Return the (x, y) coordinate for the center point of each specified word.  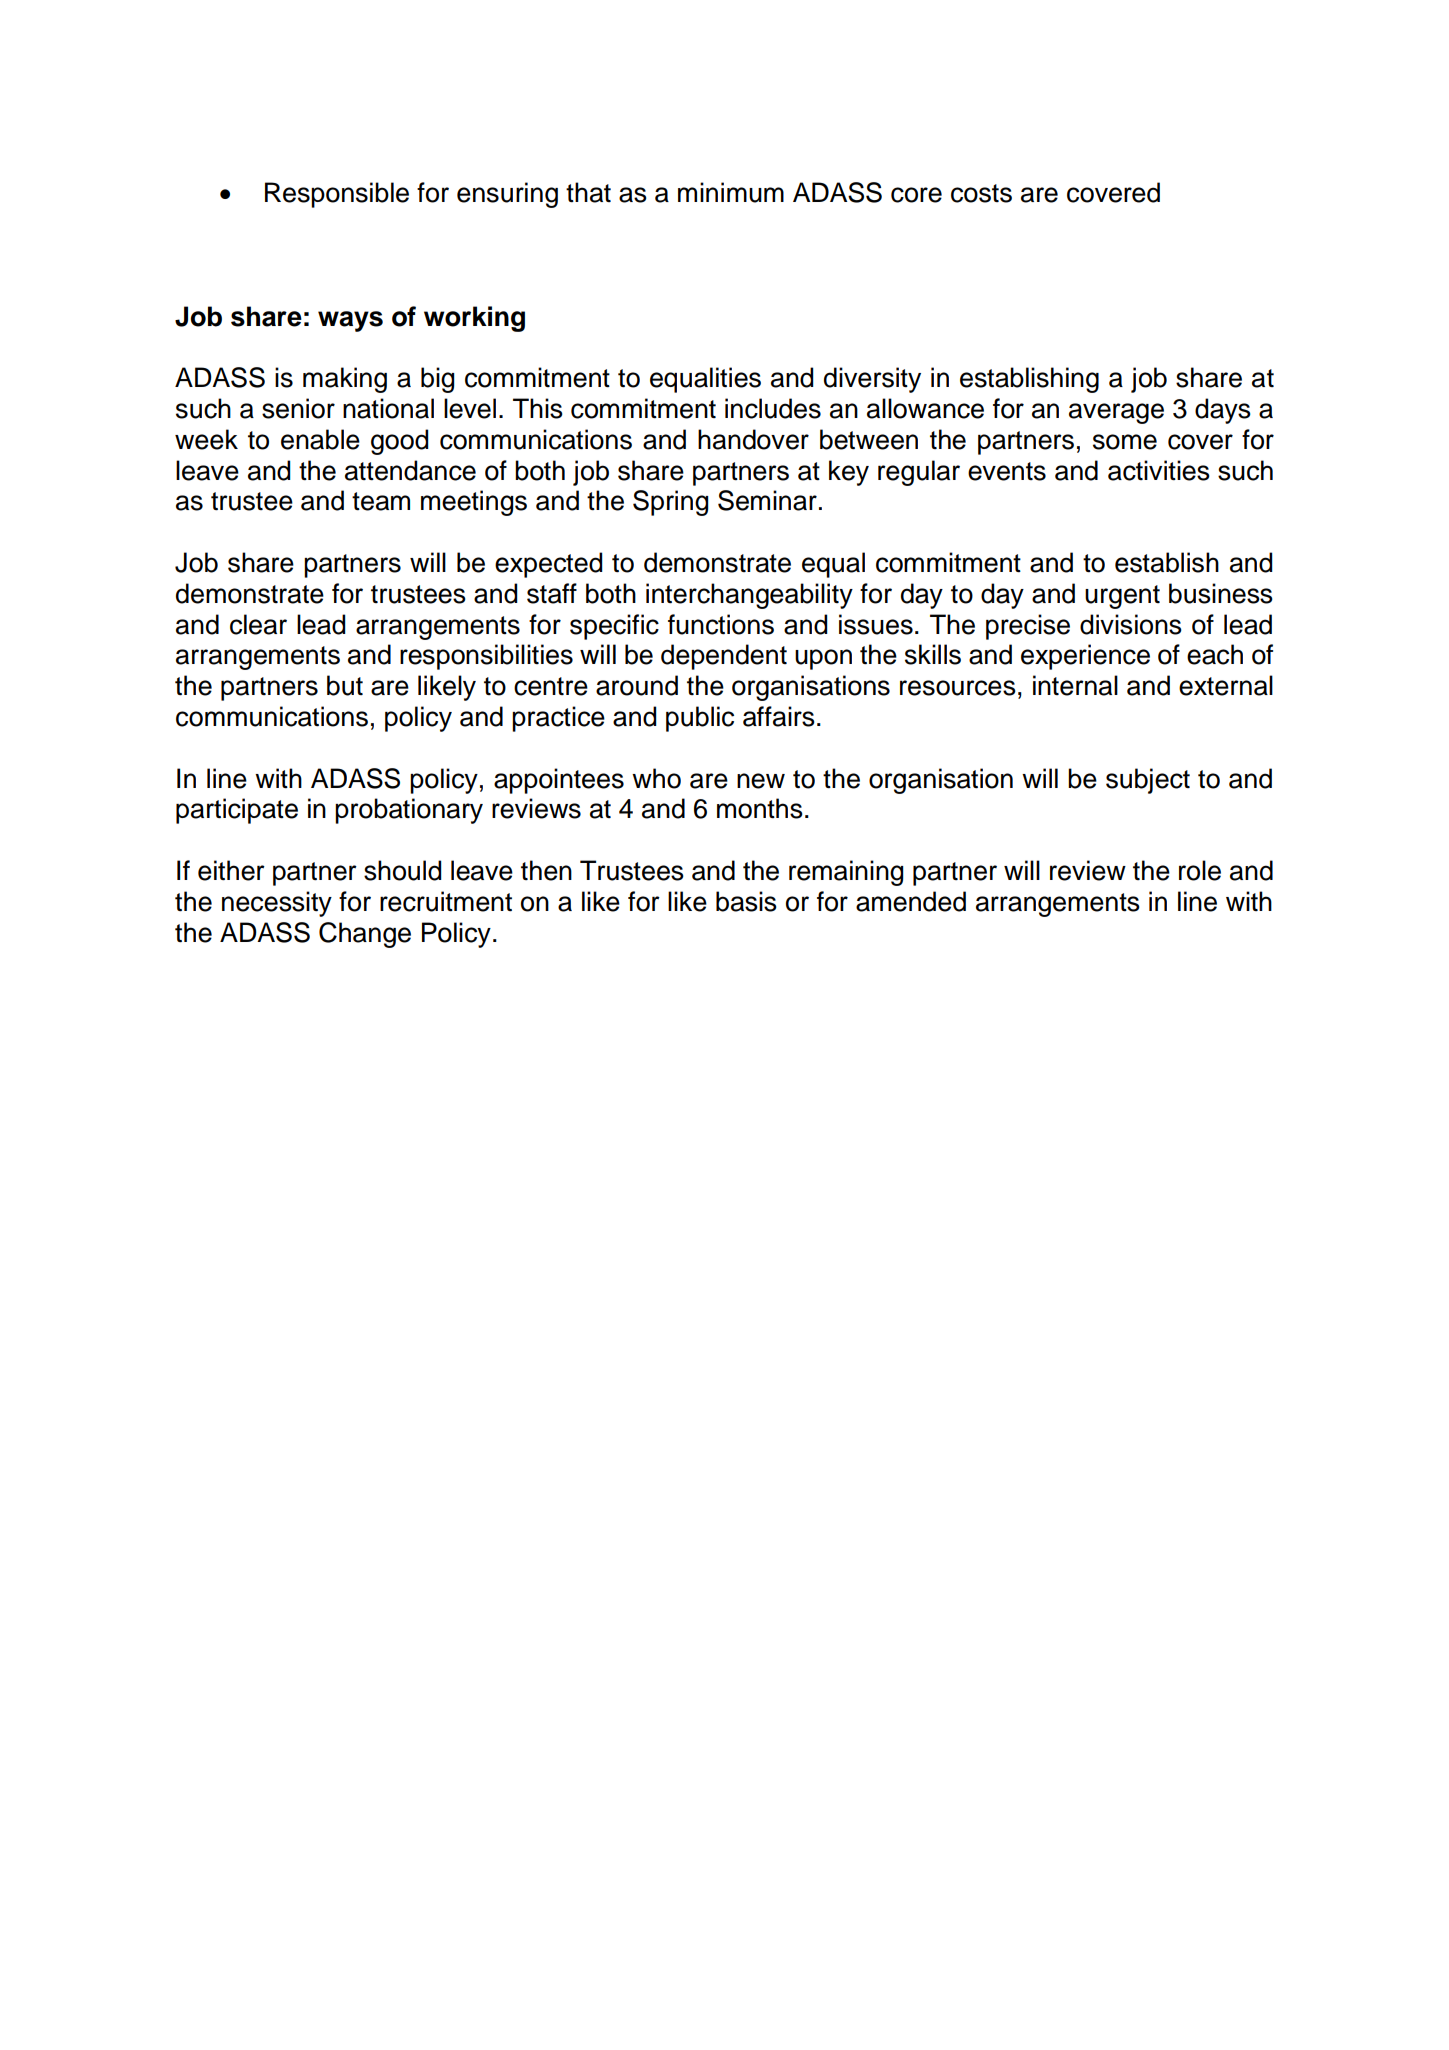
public (700, 719)
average (1116, 413)
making (345, 380)
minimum (731, 192)
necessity (277, 904)
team (381, 501)
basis (746, 901)
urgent (1122, 597)
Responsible (337, 195)
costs (981, 193)
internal (1075, 685)
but (345, 685)
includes (773, 408)
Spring (670, 503)
